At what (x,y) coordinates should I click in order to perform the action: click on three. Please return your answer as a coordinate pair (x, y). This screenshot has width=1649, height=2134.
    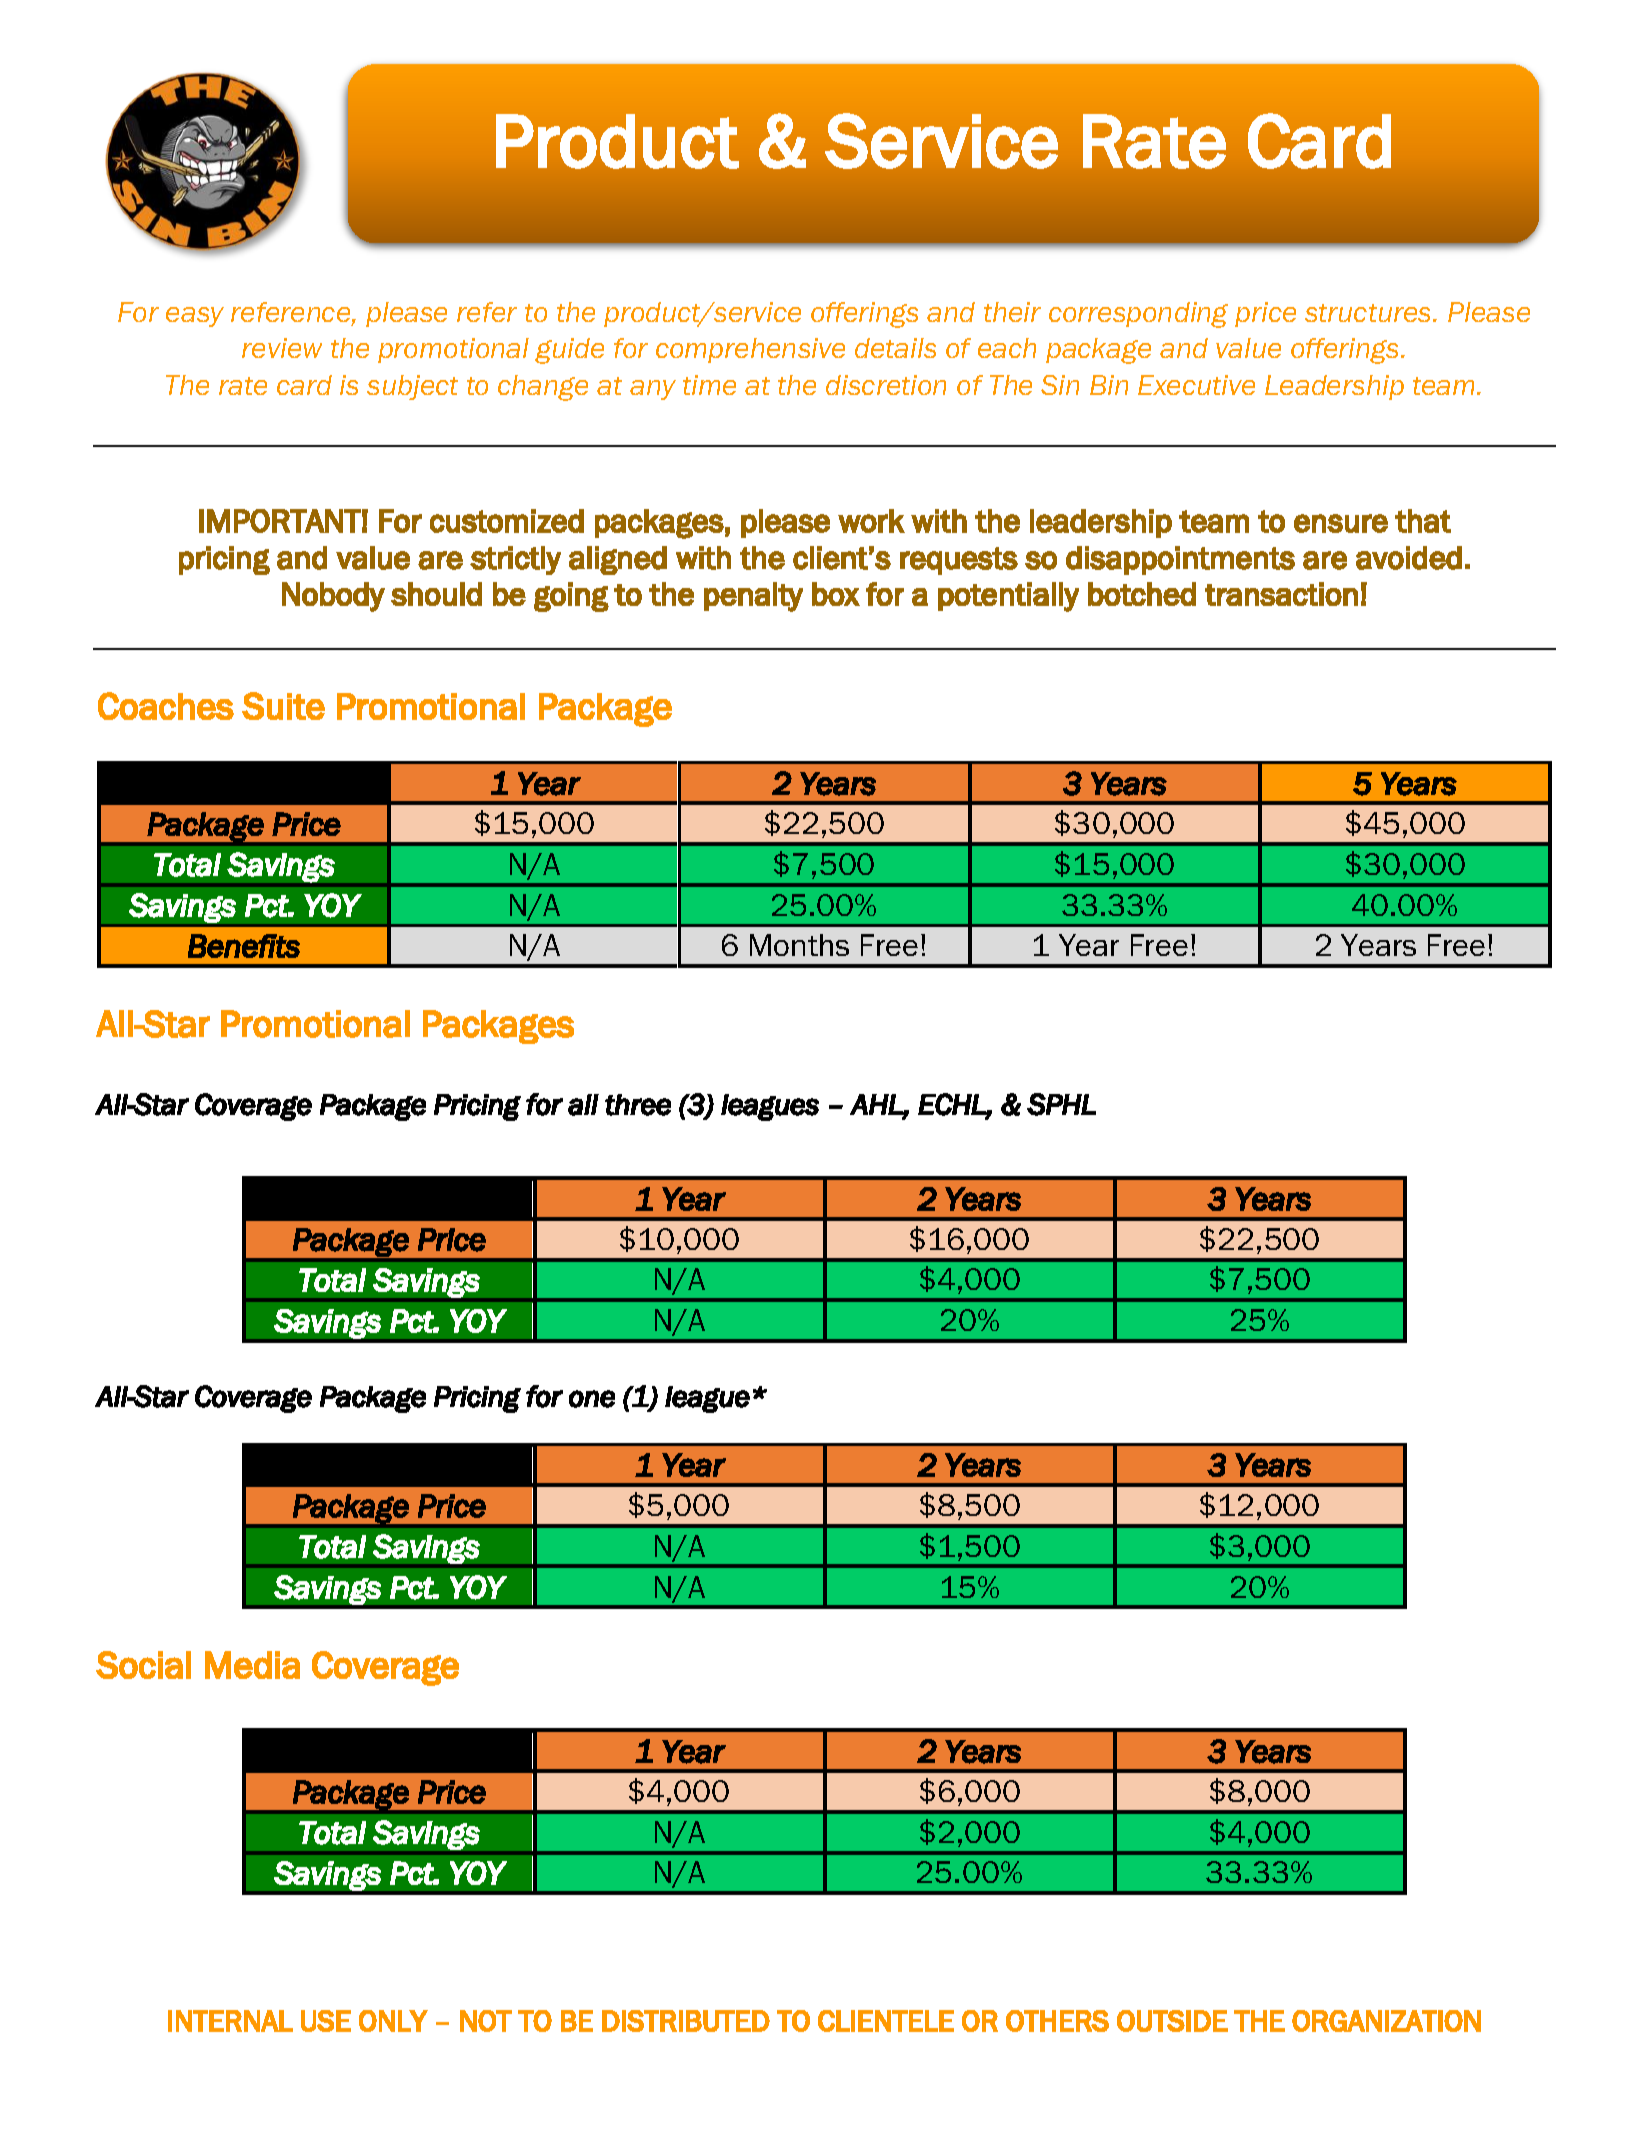
    Looking at the image, I should click on (638, 1105).
